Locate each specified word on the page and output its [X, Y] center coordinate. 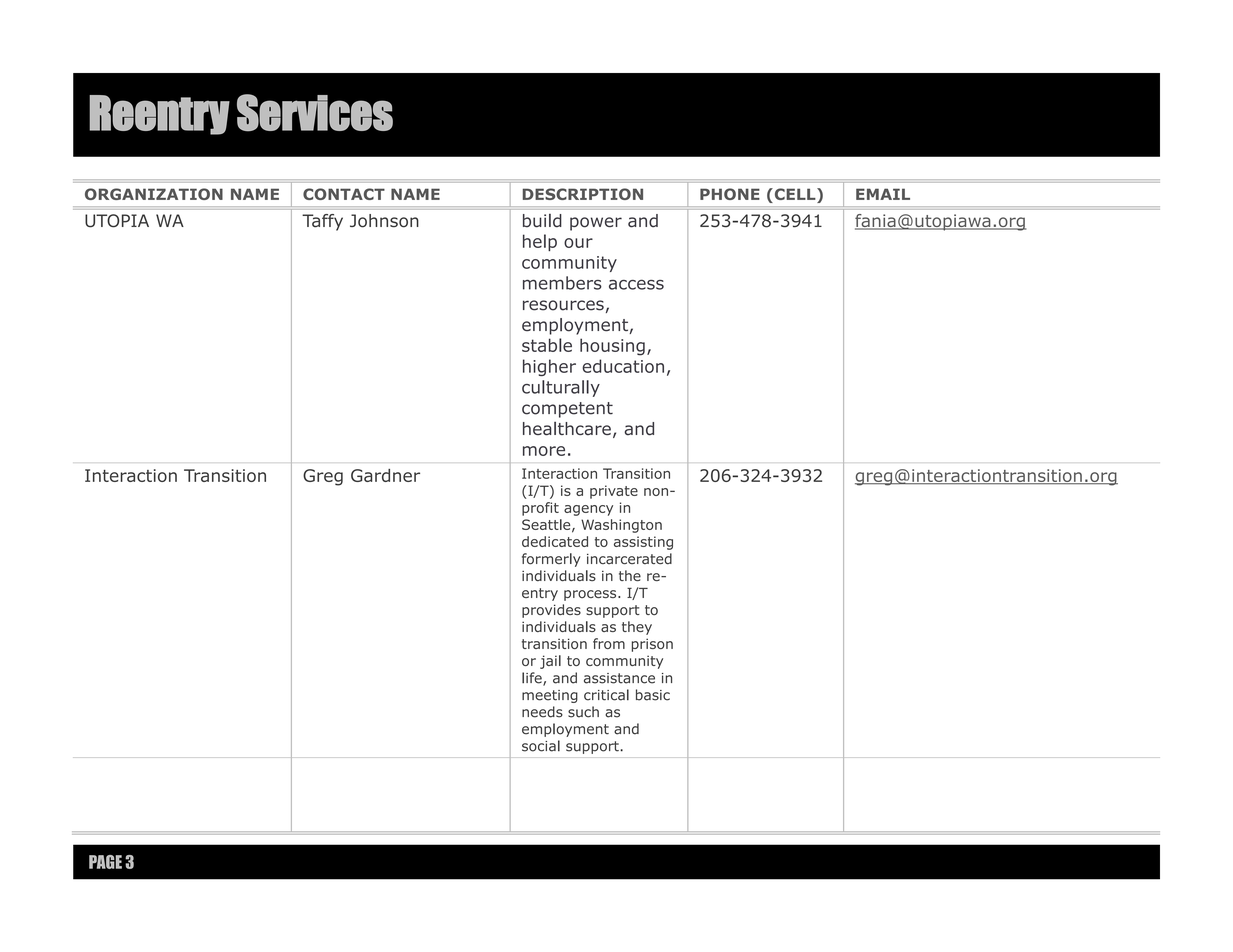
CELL [795, 195]
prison [652, 645]
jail [550, 662]
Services [315, 113]
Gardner [385, 475]
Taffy [322, 222]
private [614, 492]
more [544, 451]
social [541, 746]
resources [563, 305]
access [636, 284]
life [533, 679]
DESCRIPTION [583, 194]
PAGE [105, 862]
